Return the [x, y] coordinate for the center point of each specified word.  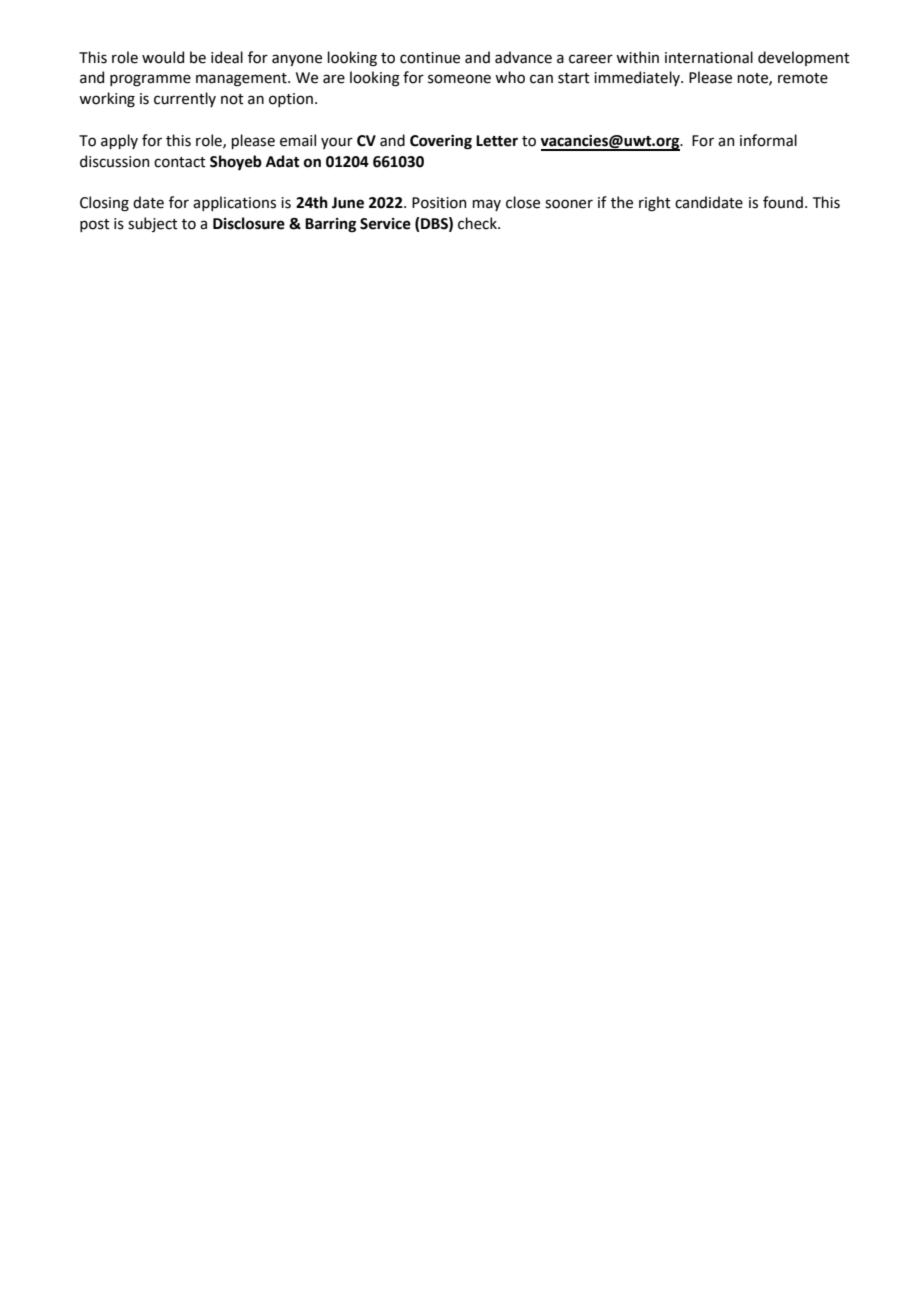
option [291, 100]
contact [180, 162]
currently [185, 99]
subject [153, 224]
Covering [441, 142]
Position [439, 203]
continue [430, 58]
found [783, 202]
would [163, 57]
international [709, 57]
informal [768, 140]
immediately [638, 78]
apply [119, 141]
